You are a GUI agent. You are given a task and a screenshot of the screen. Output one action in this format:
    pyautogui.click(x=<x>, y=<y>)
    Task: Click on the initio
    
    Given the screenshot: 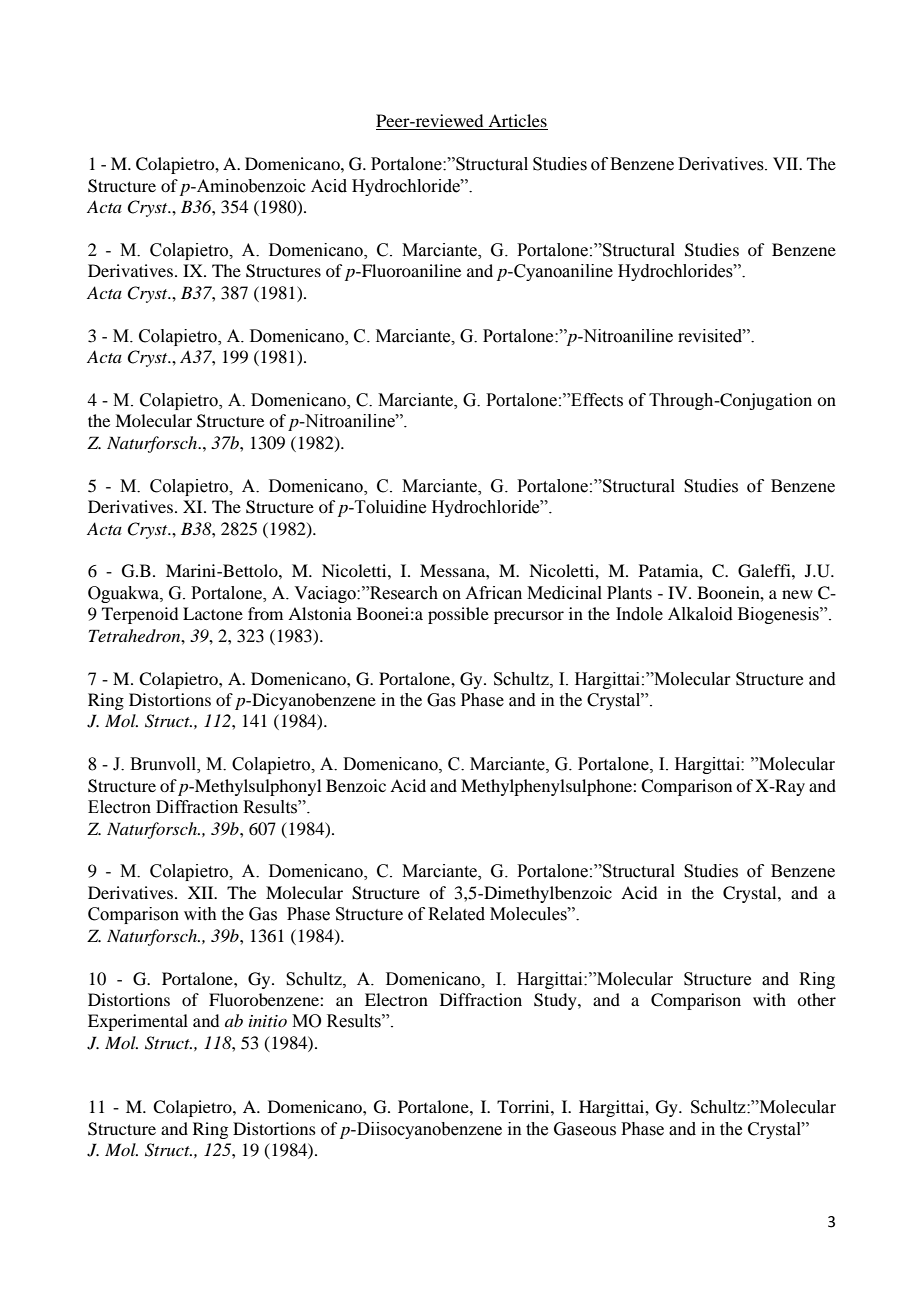 What is the action you would take?
    pyautogui.click(x=268, y=1021)
